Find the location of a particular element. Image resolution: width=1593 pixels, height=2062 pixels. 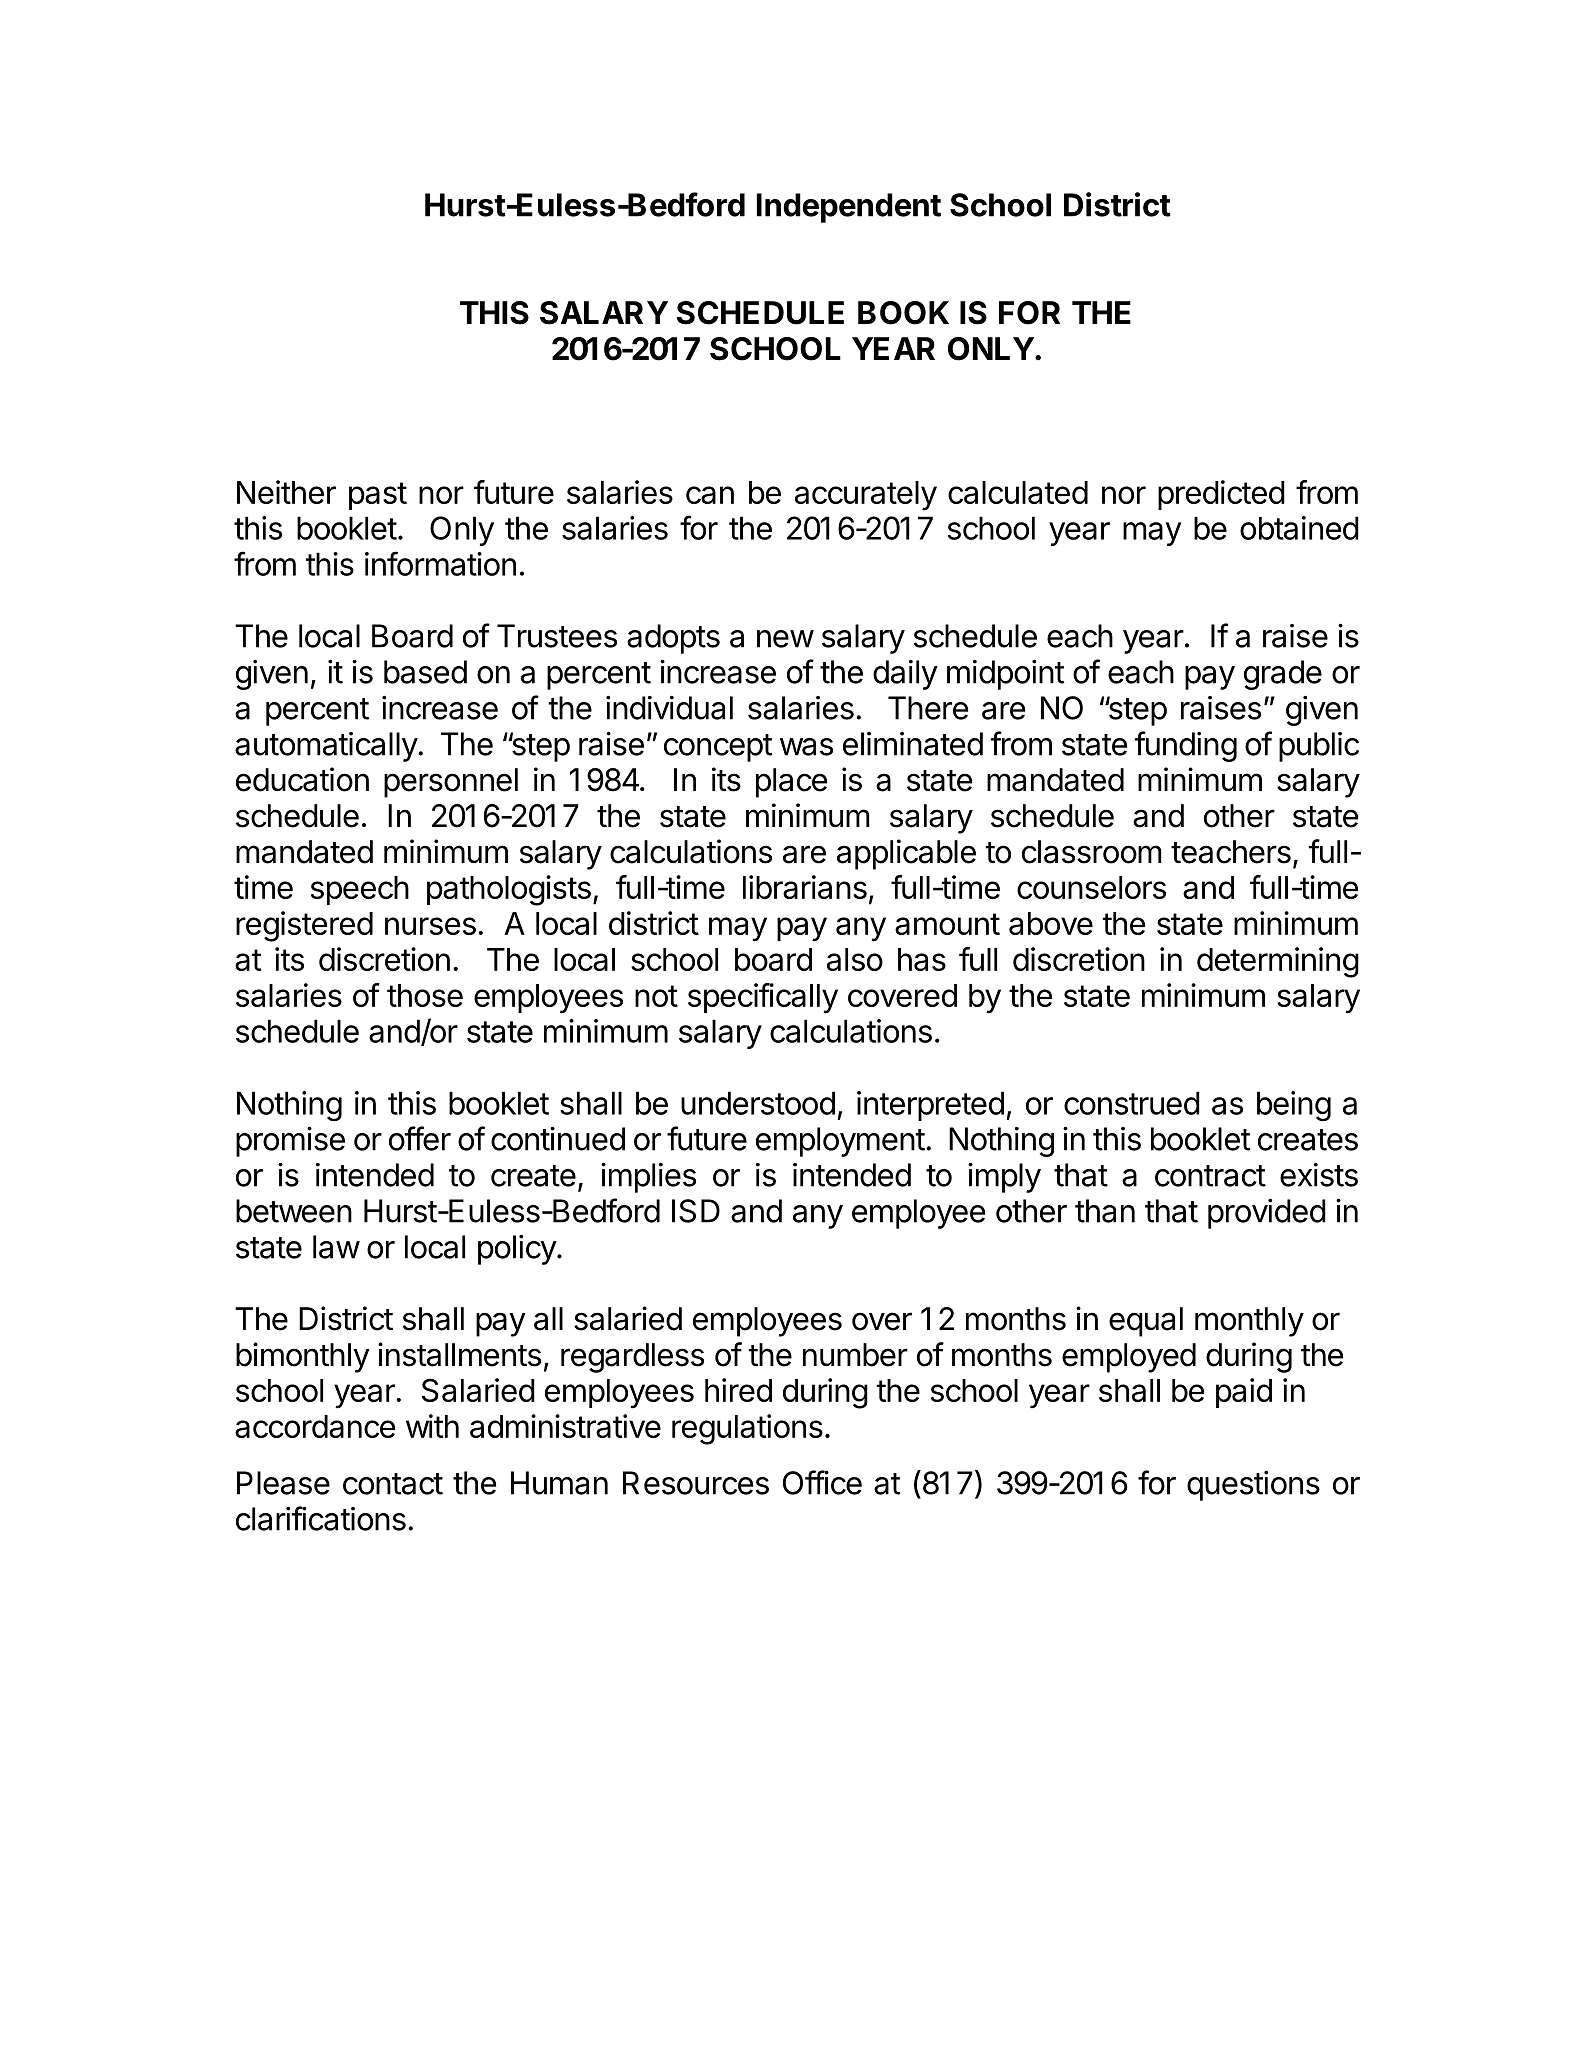

based is located at coordinates (425, 672).
